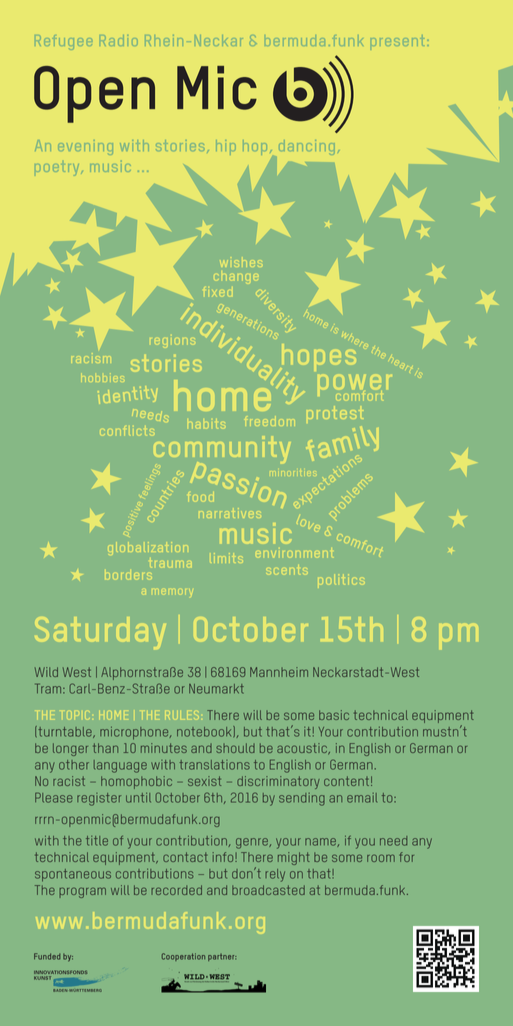 The height and width of the document is (1026, 513). What do you see at coordinates (46, 672) in the document?
I see `Wild` at bounding box center [46, 672].
